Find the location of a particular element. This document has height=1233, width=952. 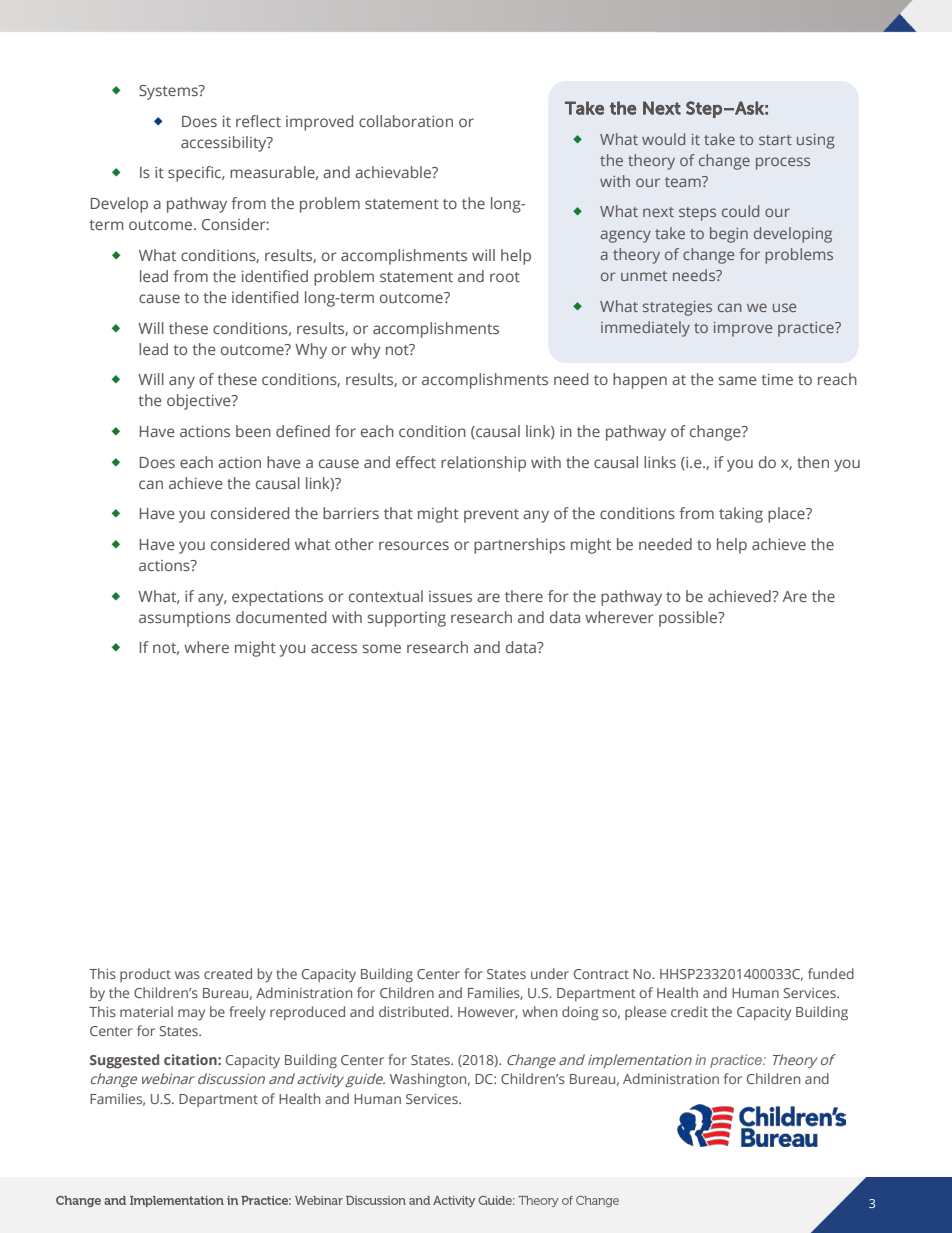

may is located at coordinates (191, 1014).
